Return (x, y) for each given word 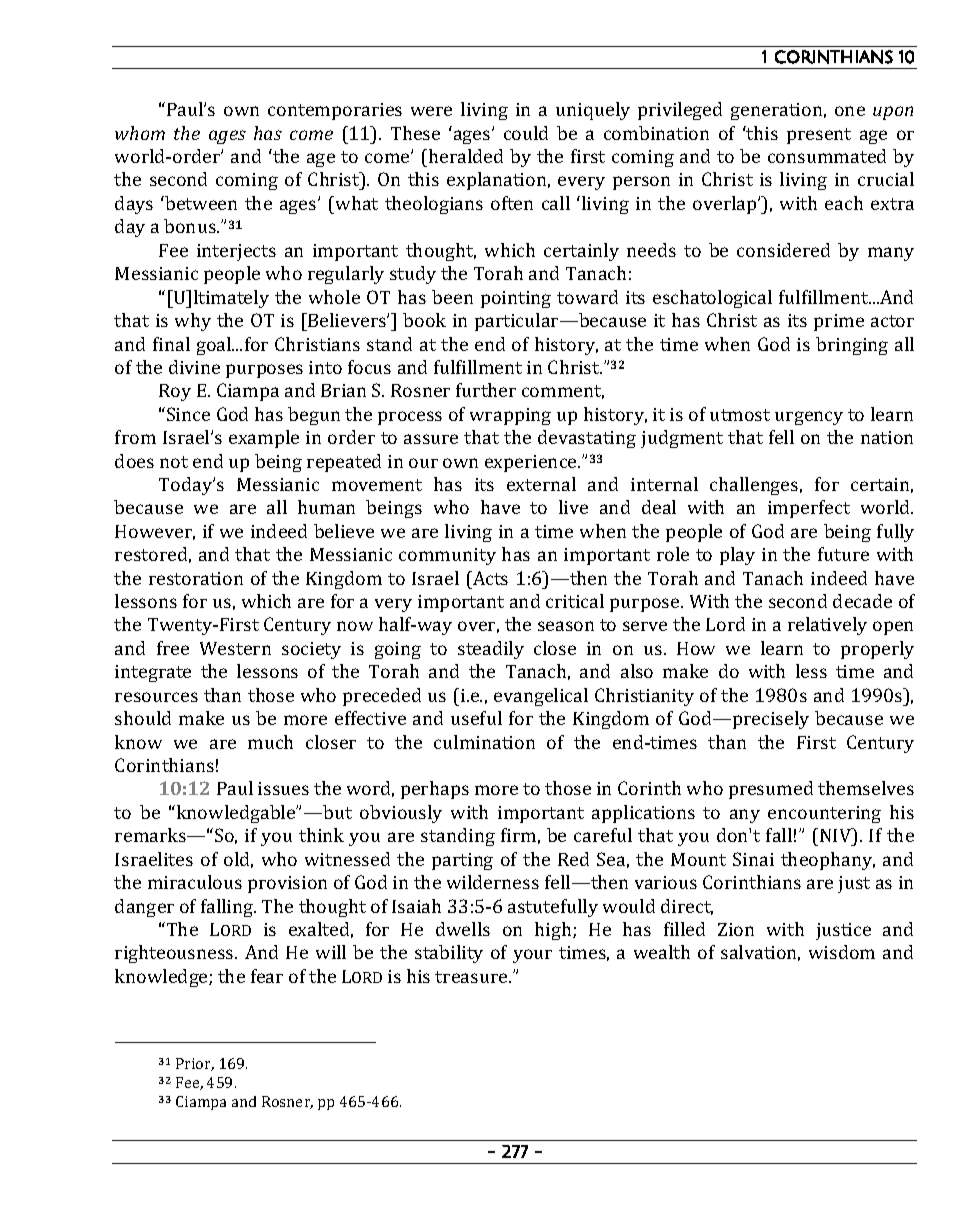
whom (140, 133)
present (819, 136)
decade (862, 601)
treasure (472, 977)
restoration (196, 578)
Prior (195, 1064)
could (526, 133)
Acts (489, 578)
